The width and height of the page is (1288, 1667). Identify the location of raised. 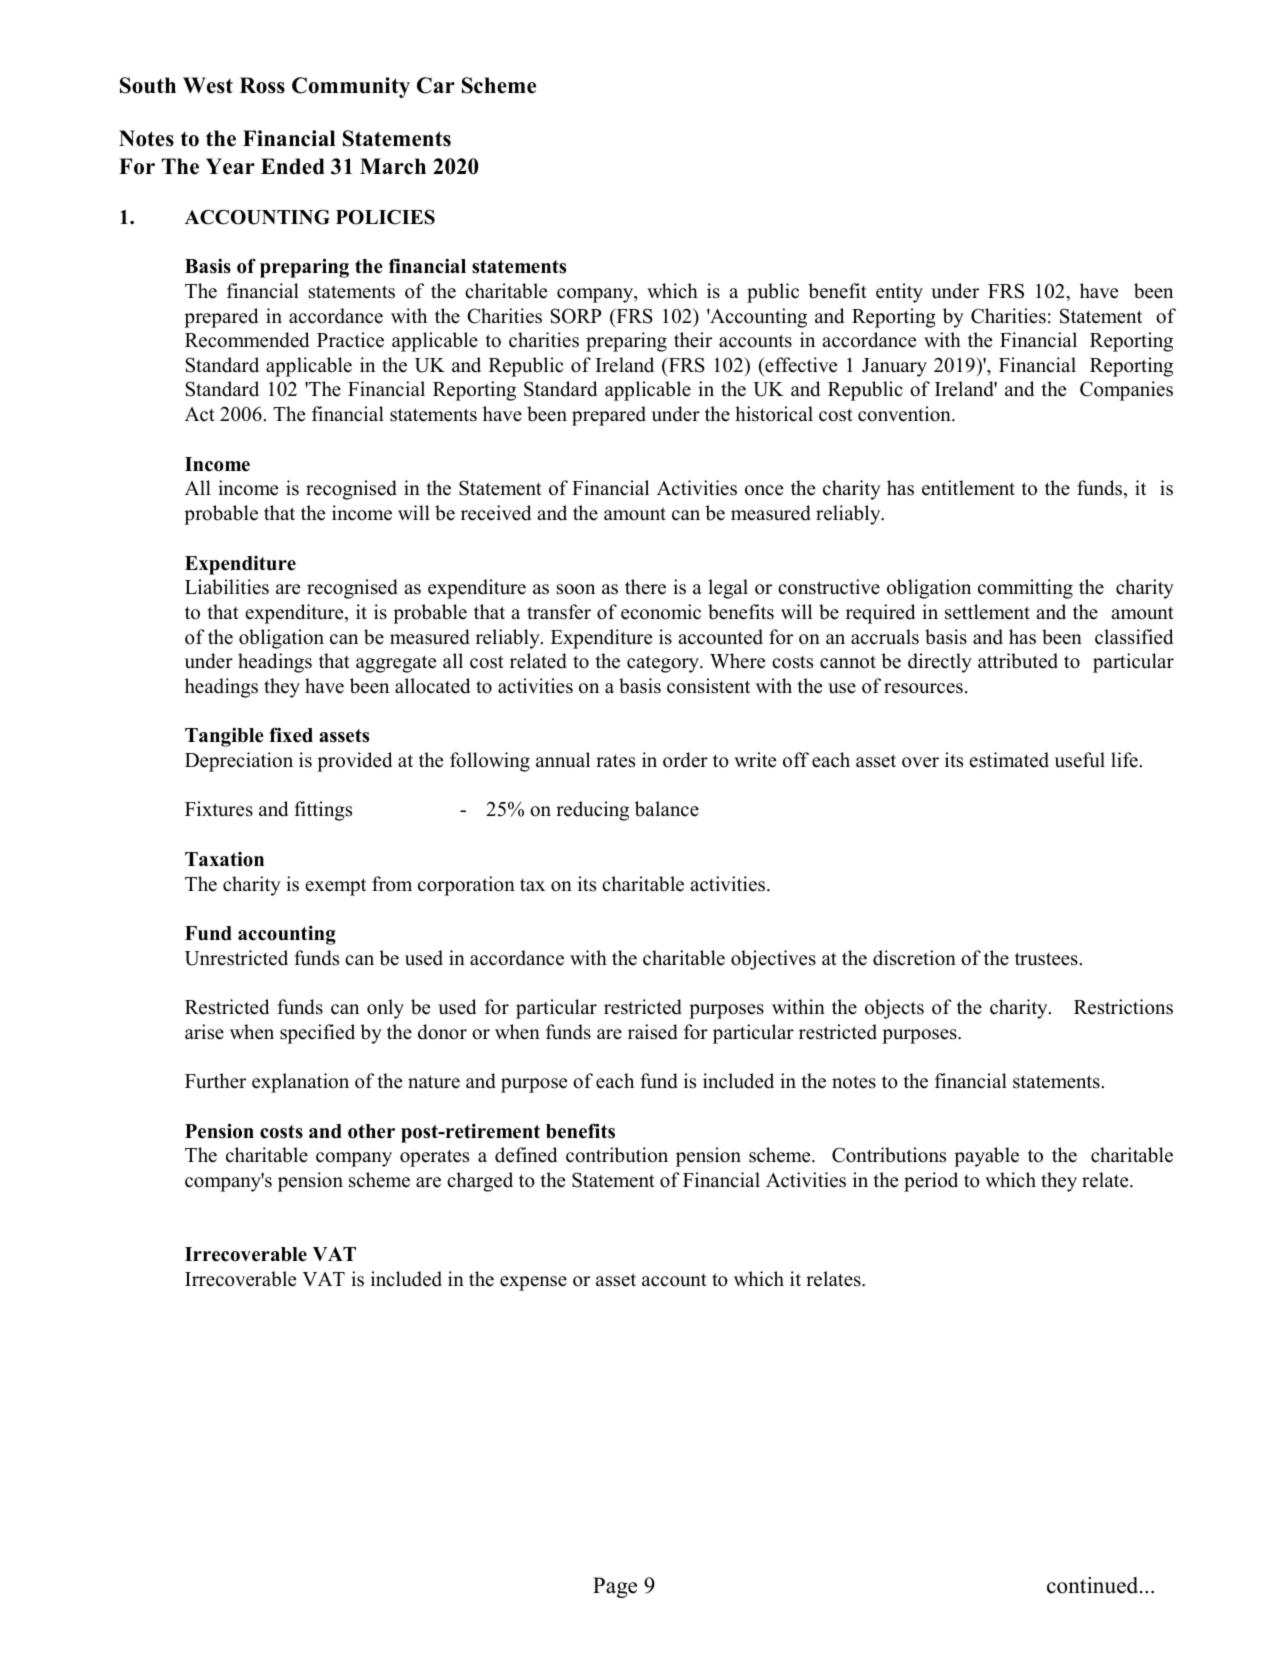
(653, 1032).
